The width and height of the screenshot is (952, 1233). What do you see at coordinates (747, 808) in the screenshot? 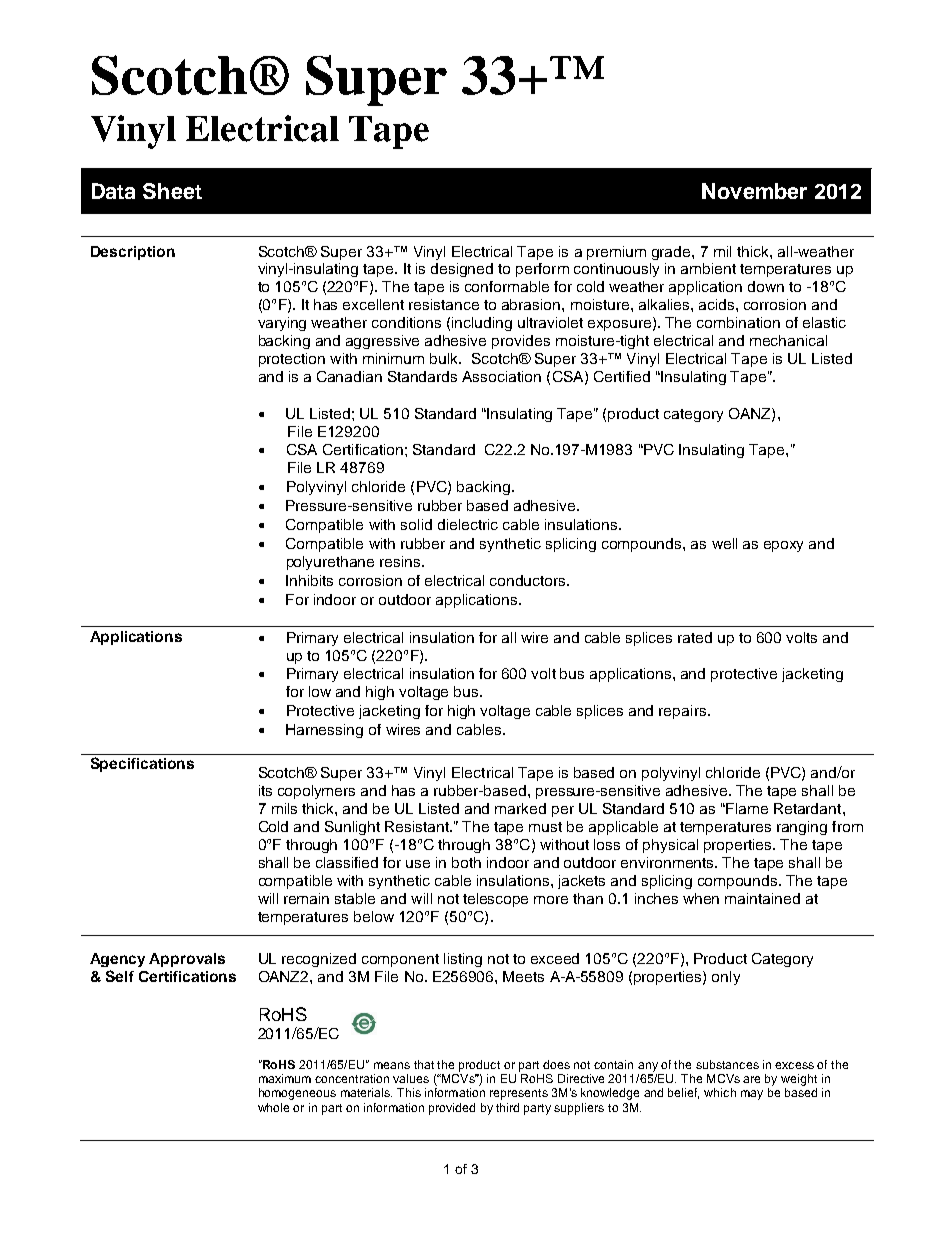
I see `Flame` at bounding box center [747, 808].
